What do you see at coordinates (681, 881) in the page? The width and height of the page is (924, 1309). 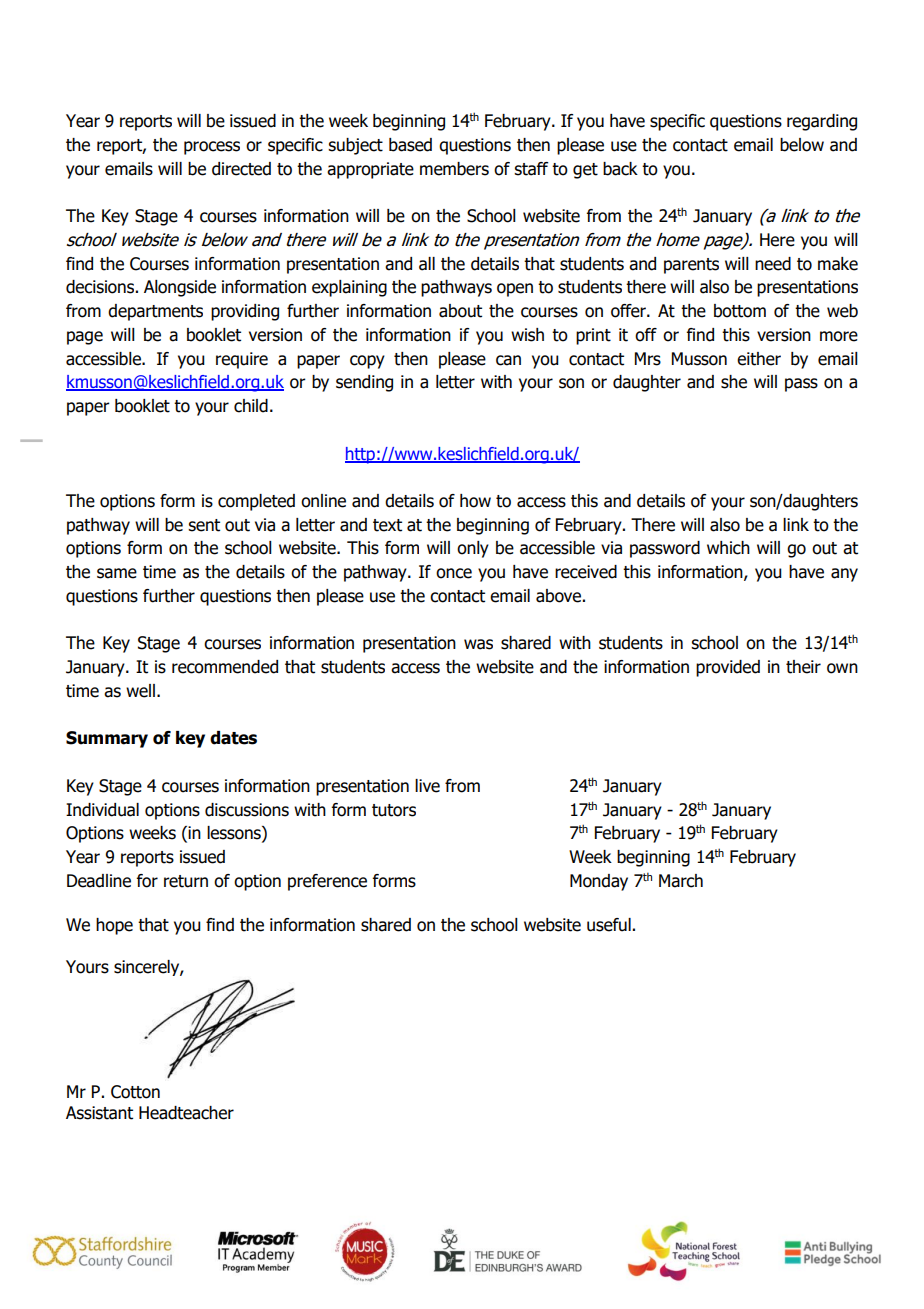 I see `March` at bounding box center [681, 881].
